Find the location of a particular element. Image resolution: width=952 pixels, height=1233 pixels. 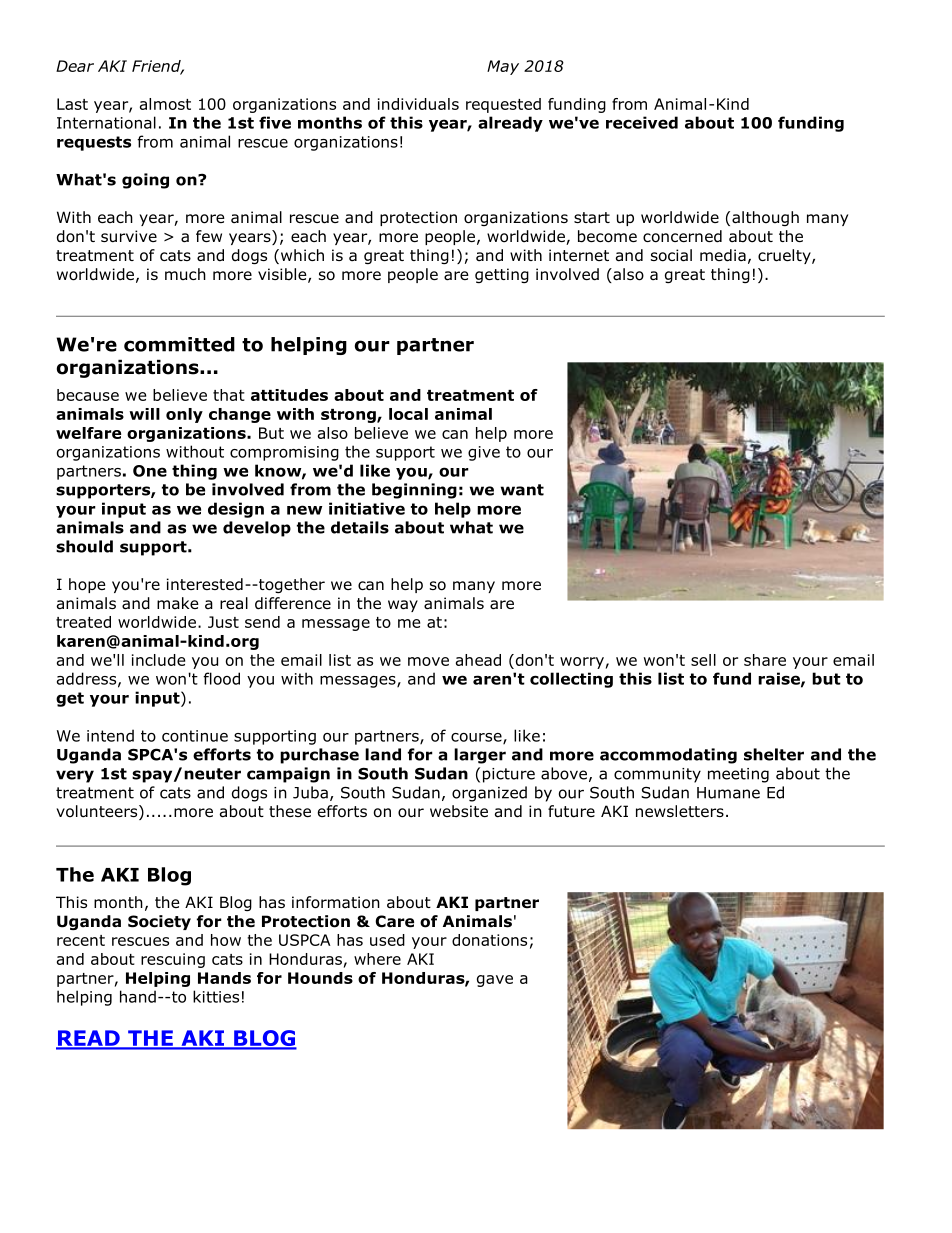

individuals is located at coordinates (418, 104).
